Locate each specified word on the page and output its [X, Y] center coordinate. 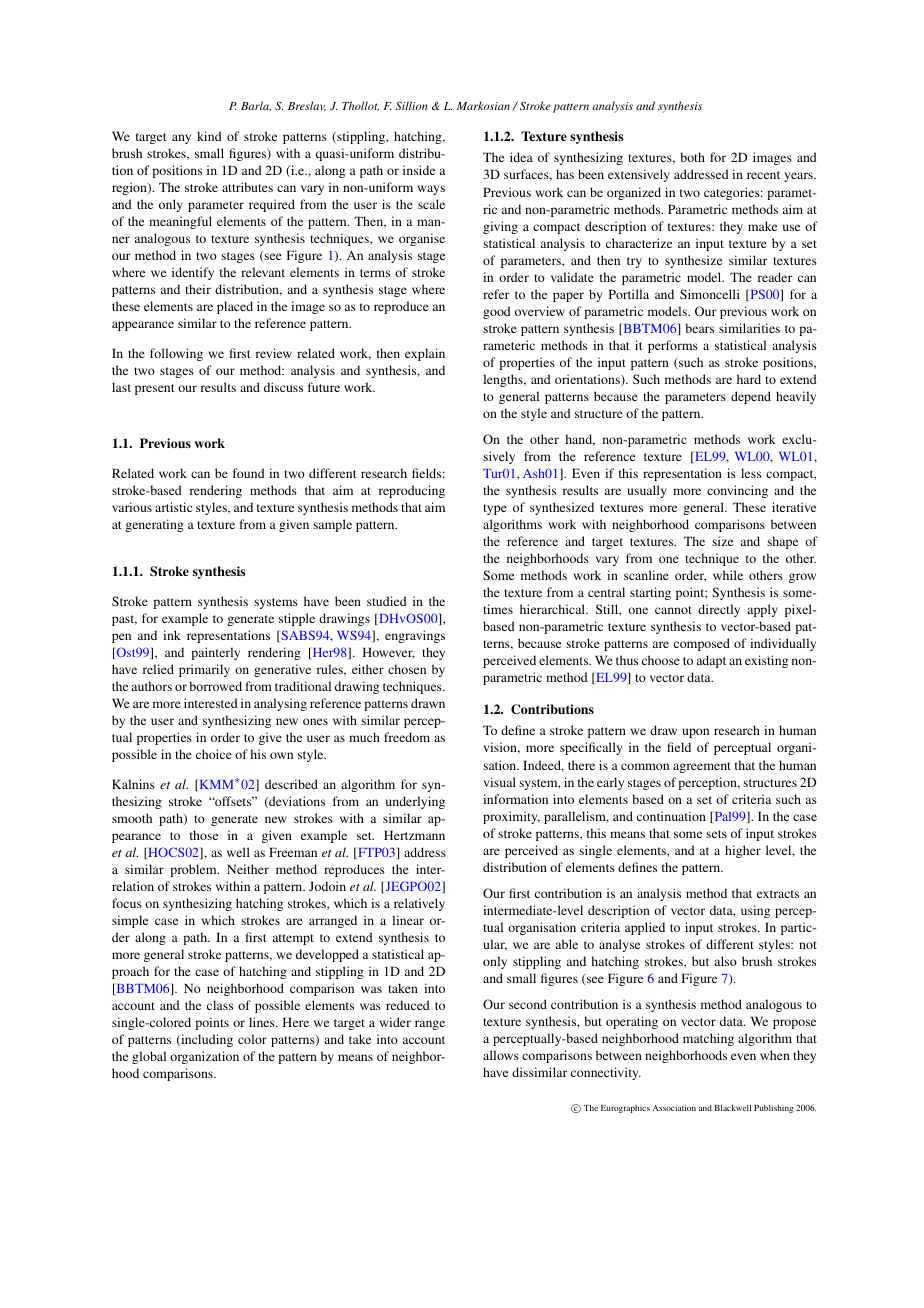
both [692, 157]
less [751, 473]
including [206, 1040]
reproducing [412, 491]
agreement [702, 767]
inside [419, 170]
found [249, 473]
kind [209, 136]
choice [214, 754]
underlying [415, 802]
